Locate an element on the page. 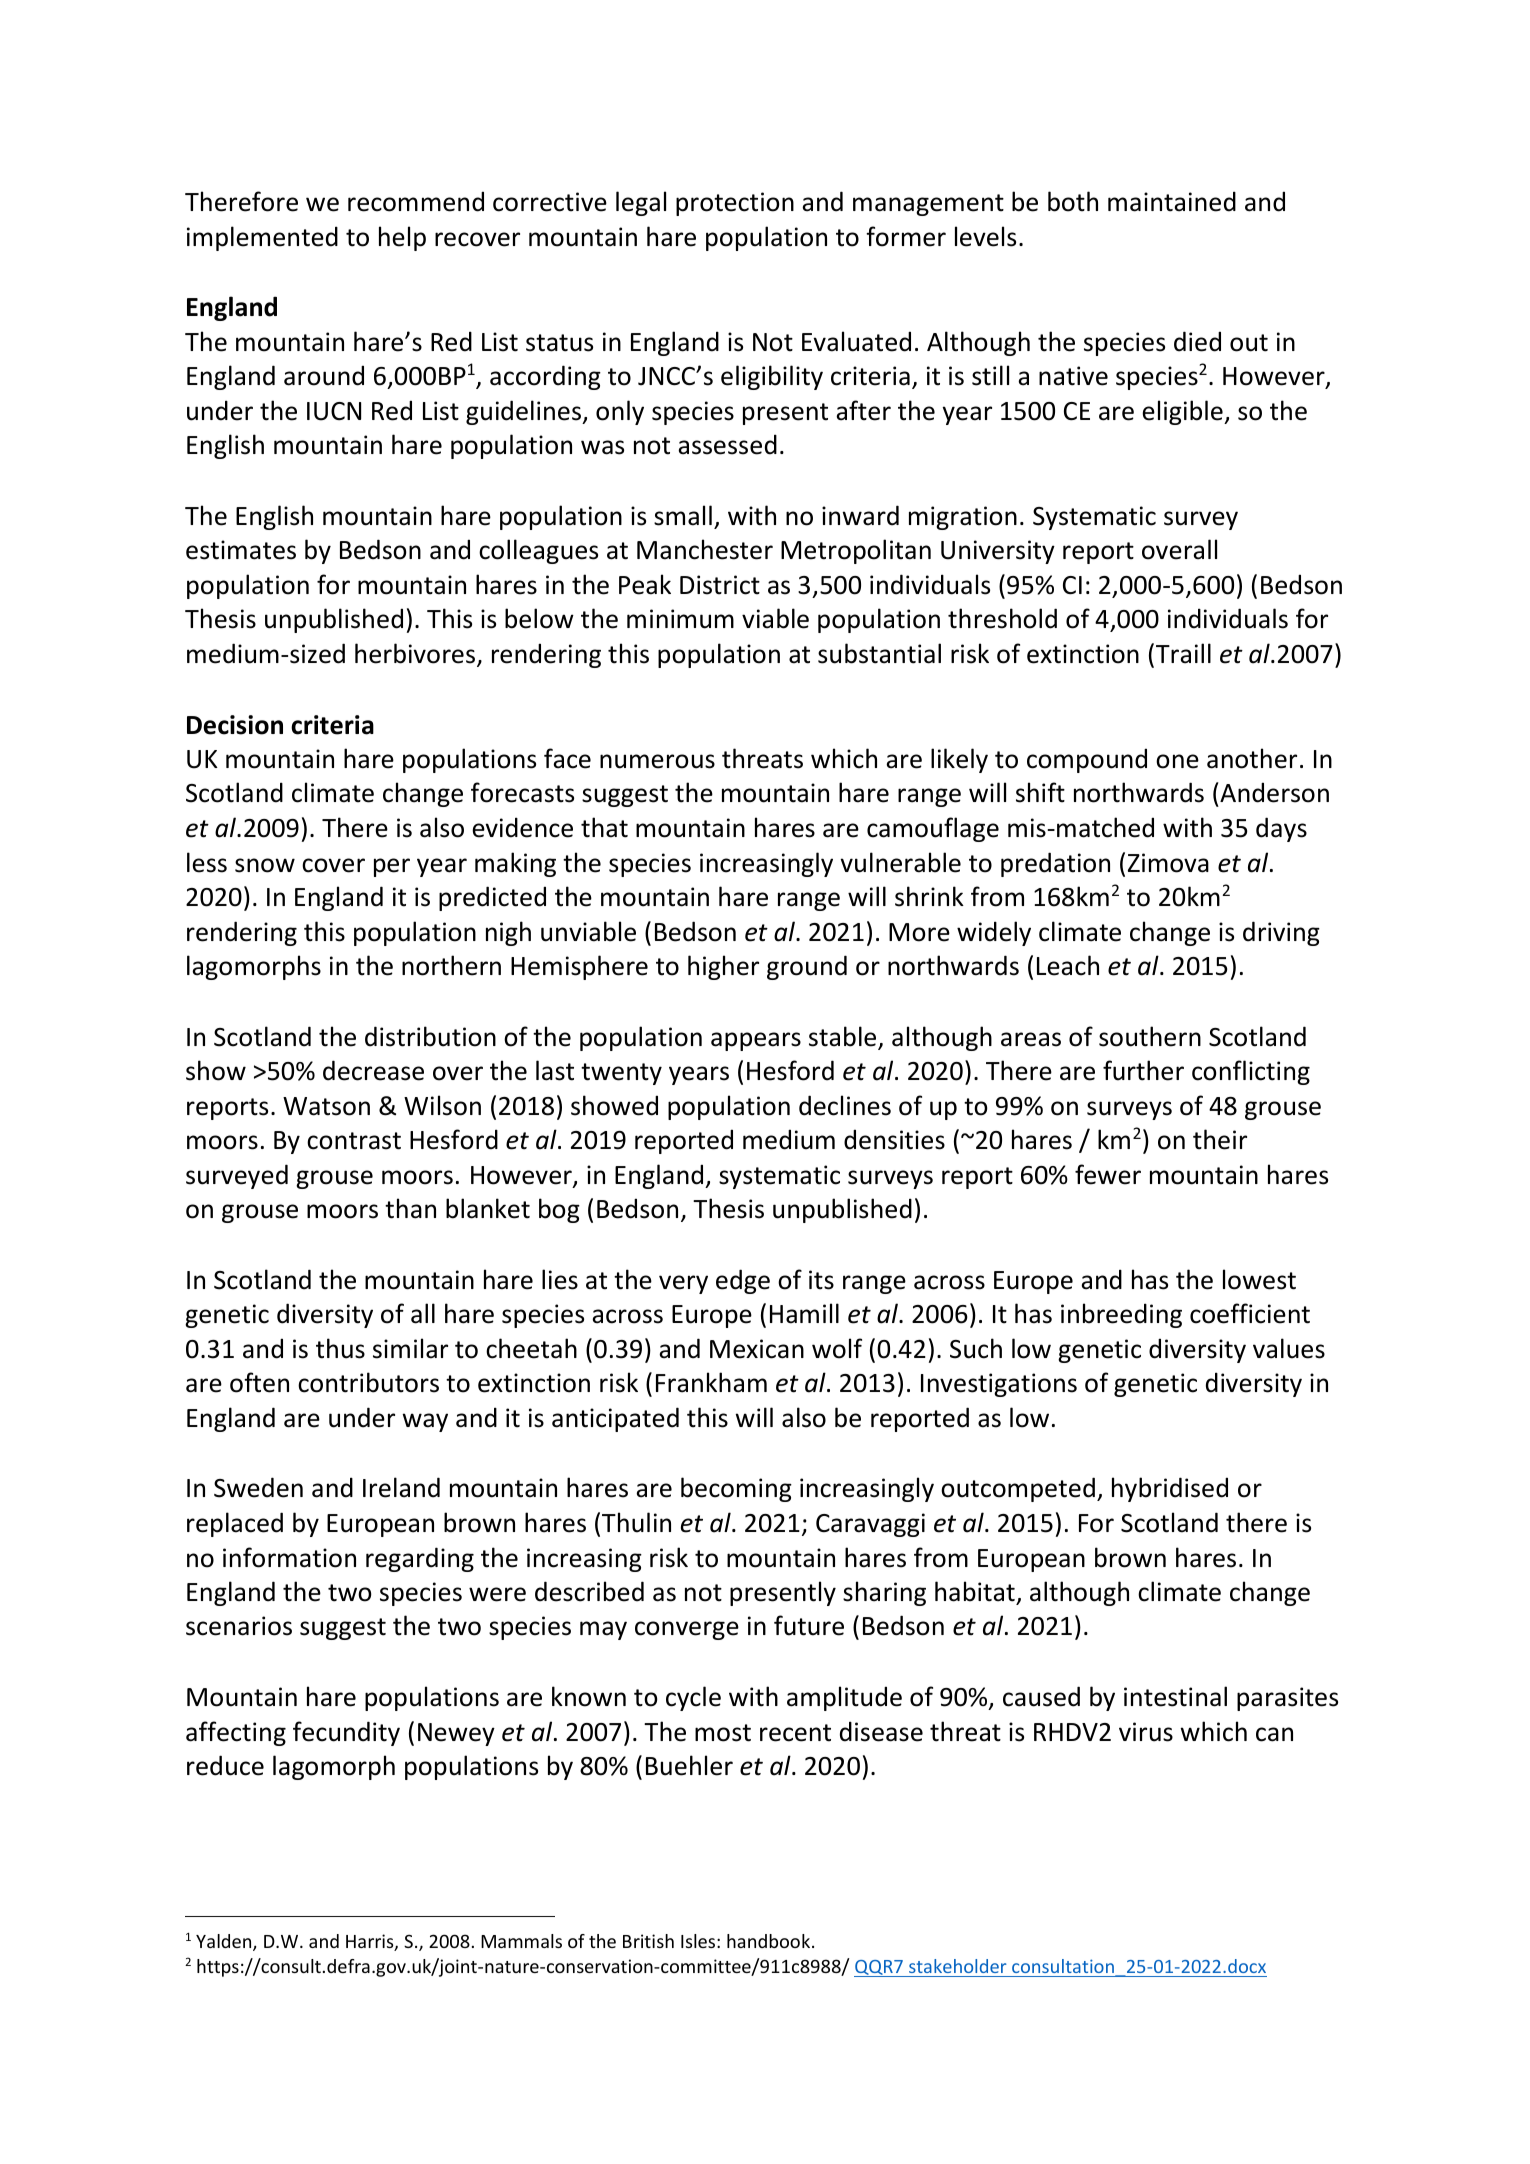 The image size is (1530, 2164). District is located at coordinates (720, 585).
